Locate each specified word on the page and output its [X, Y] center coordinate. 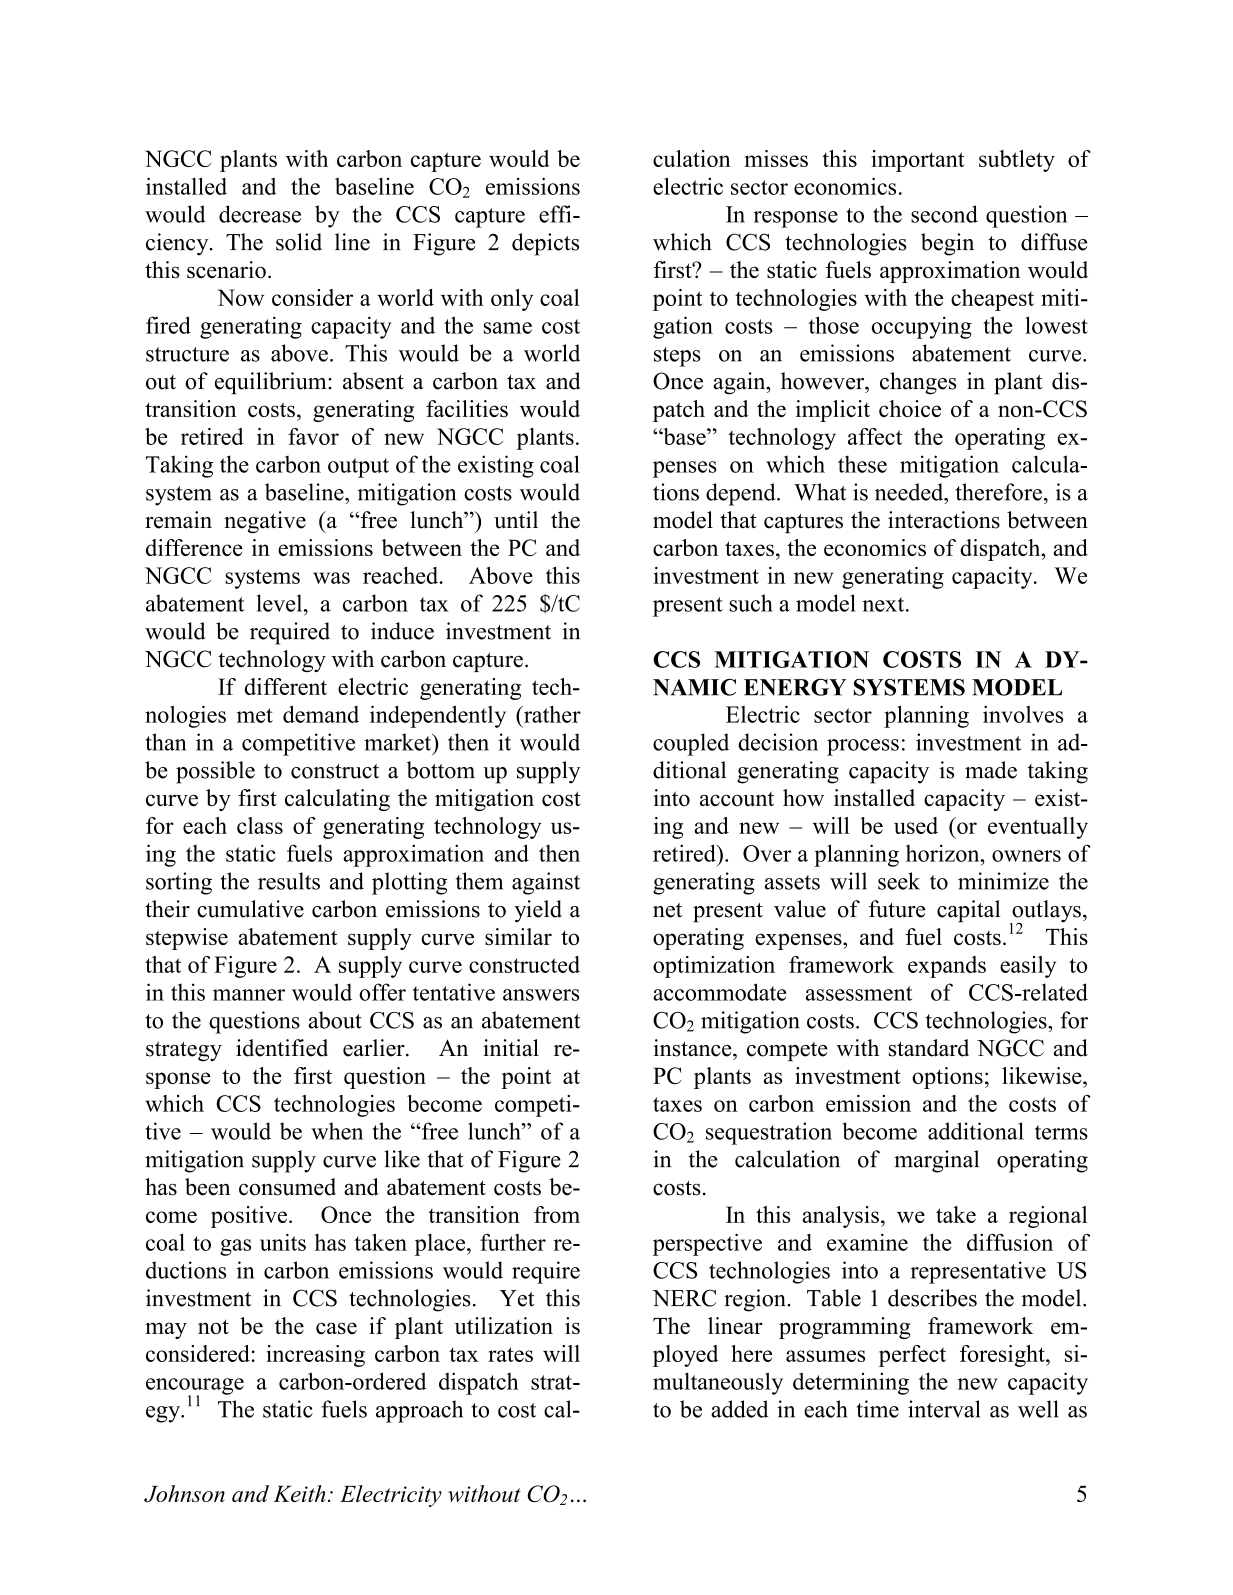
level [281, 603]
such [751, 603]
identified [282, 1048]
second [944, 214]
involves [1023, 714]
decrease [260, 214]
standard [929, 1048]
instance [693, 1048]
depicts [545, 244]
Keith [299, 1493]
